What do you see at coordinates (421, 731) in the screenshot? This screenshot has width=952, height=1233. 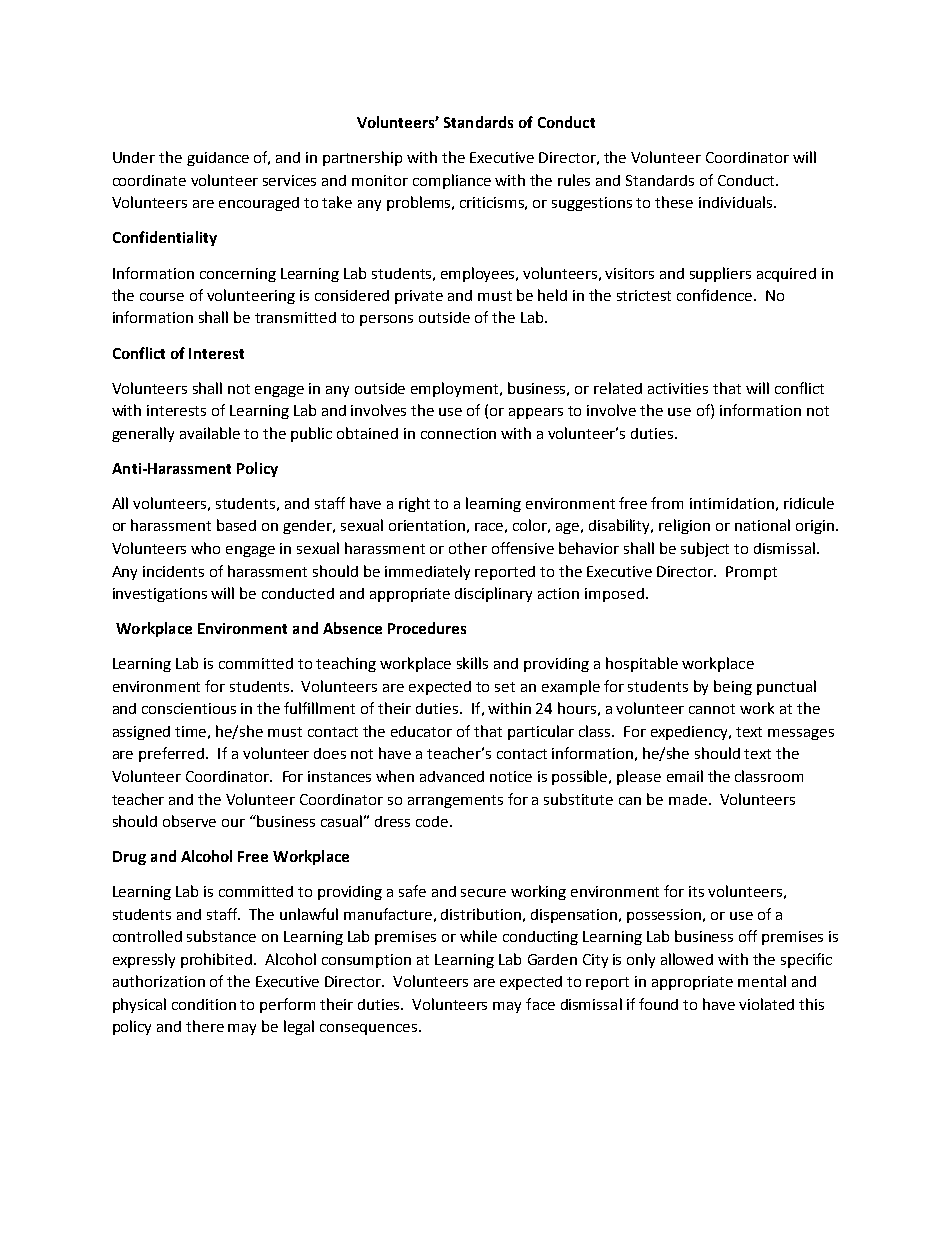 I see `educator` at bounding box center [421, 731].
